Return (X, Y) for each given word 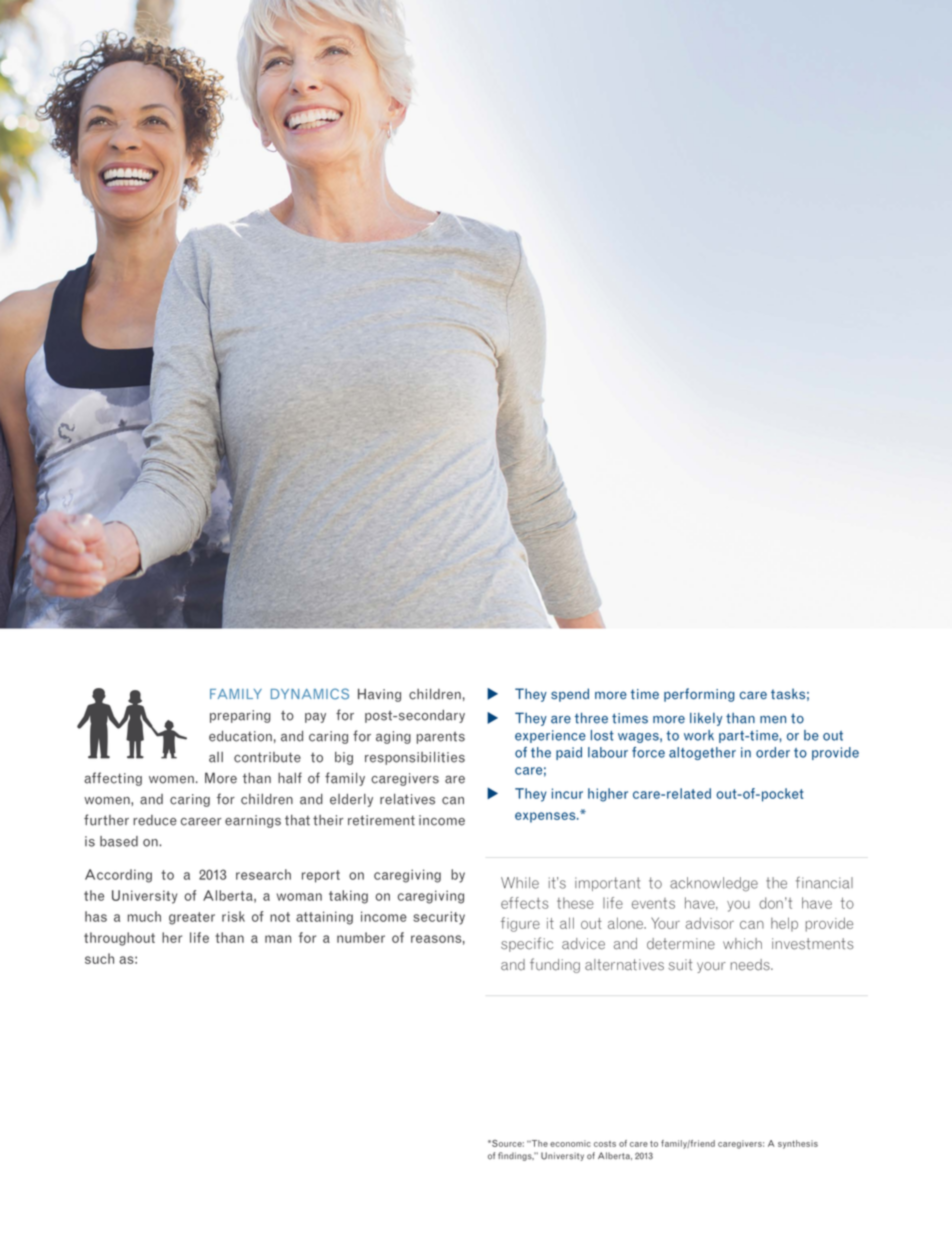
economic (570, 1143)
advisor (709, 923)
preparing (240, 716)
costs (605, 1144)
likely (706, 719)
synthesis (798, 1144)
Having (379, 695)
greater (192, 918)
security (439, 918)
